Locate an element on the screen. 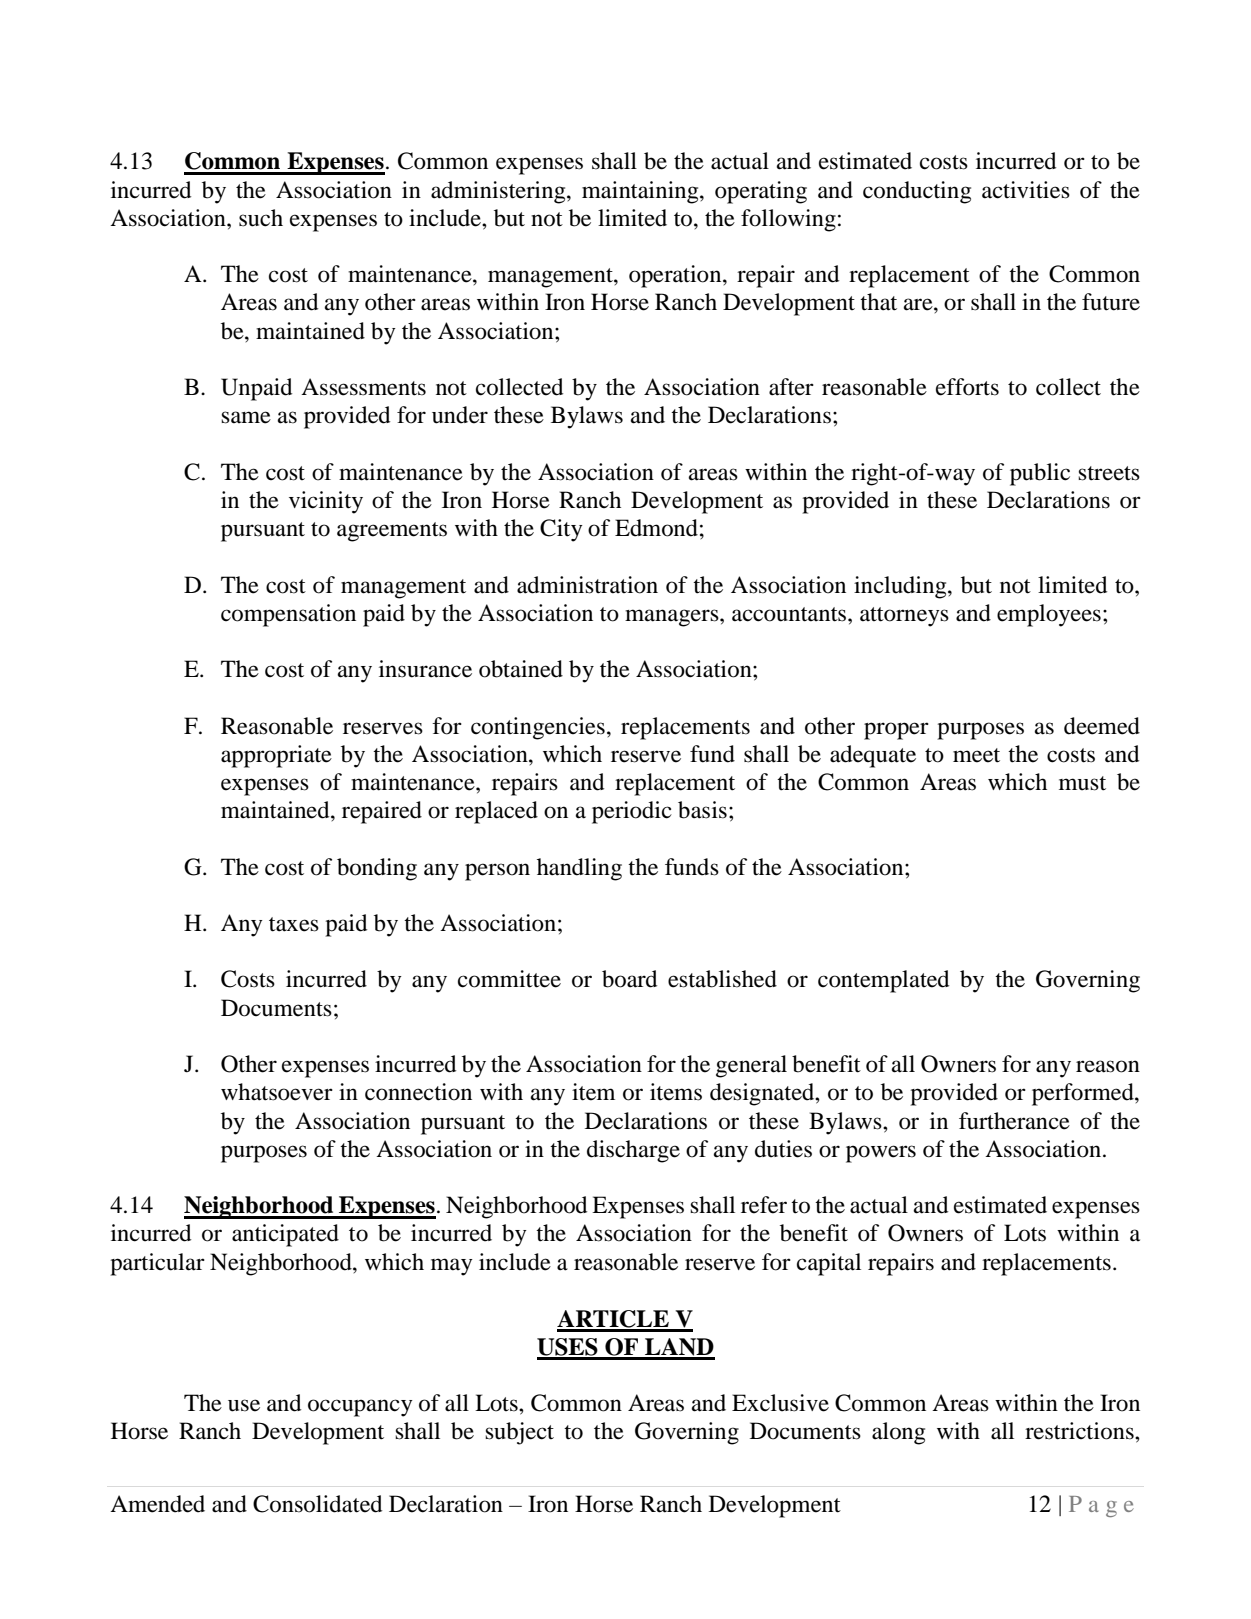 The height and width of the screenshot is (1619, 1251). discharge is located at coordinates (633, 1151).
